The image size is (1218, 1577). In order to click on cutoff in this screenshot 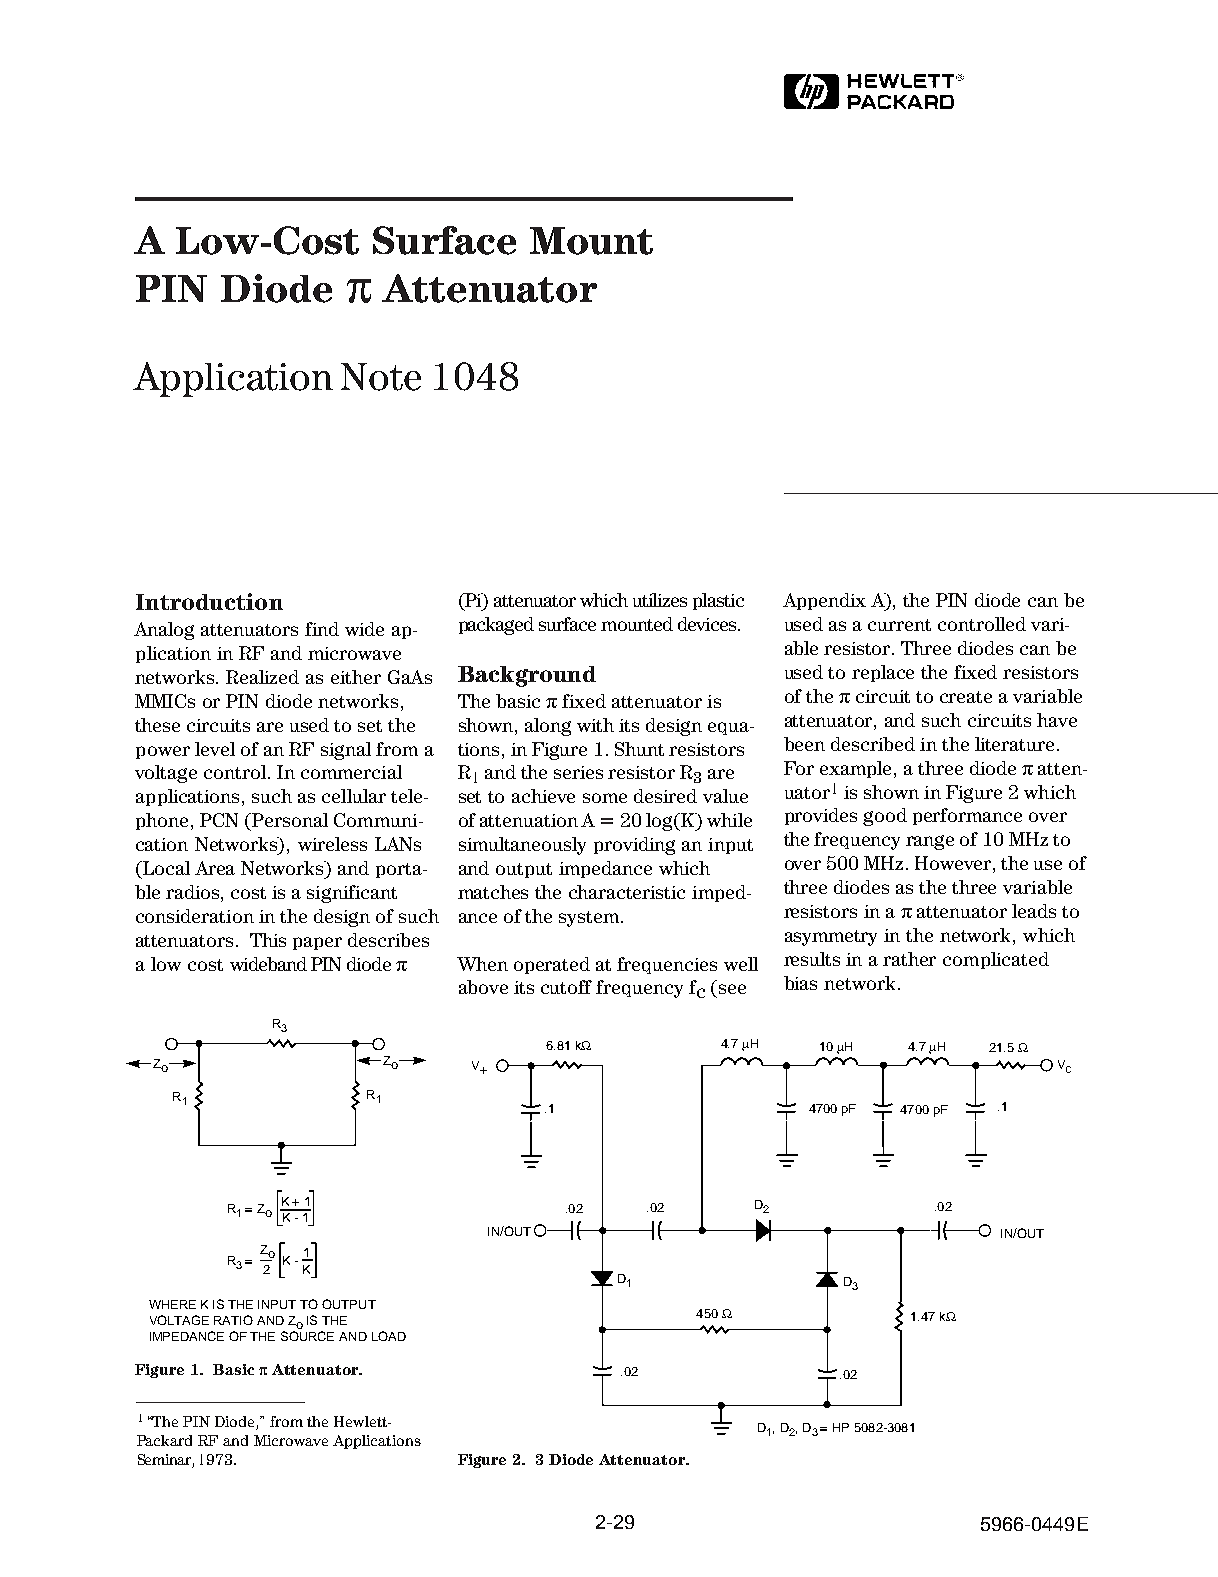, I will do `click(566, 987)`.
